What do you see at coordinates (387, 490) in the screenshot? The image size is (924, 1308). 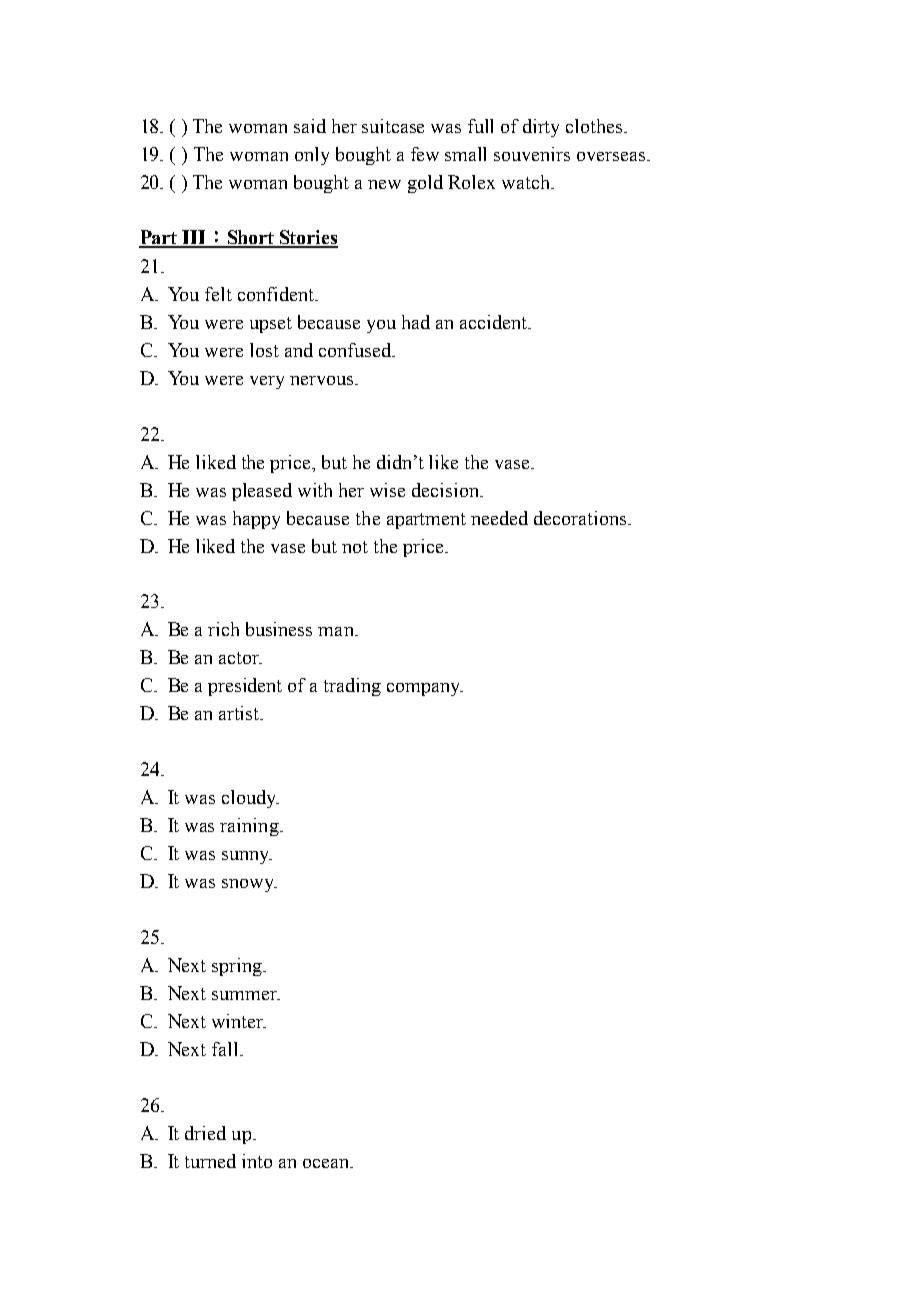 I see `wise` at bounding box center [387, 490].
